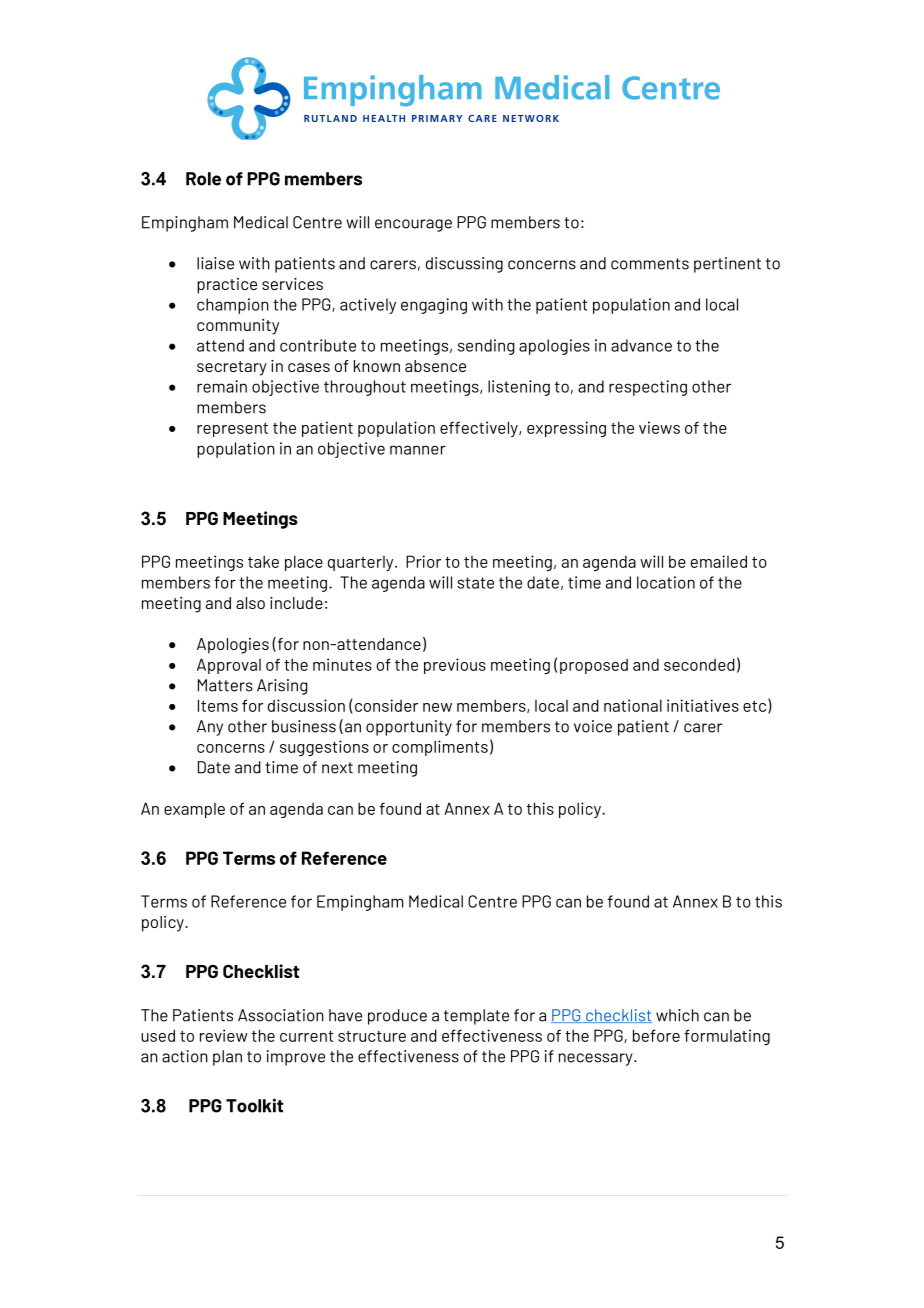 Image resolution: width=924 pixels, height=1308 pixels. What do you see at coordinates (476, 1017) in the screenshot?
I see `template` at bounding box center [476, 1017].
